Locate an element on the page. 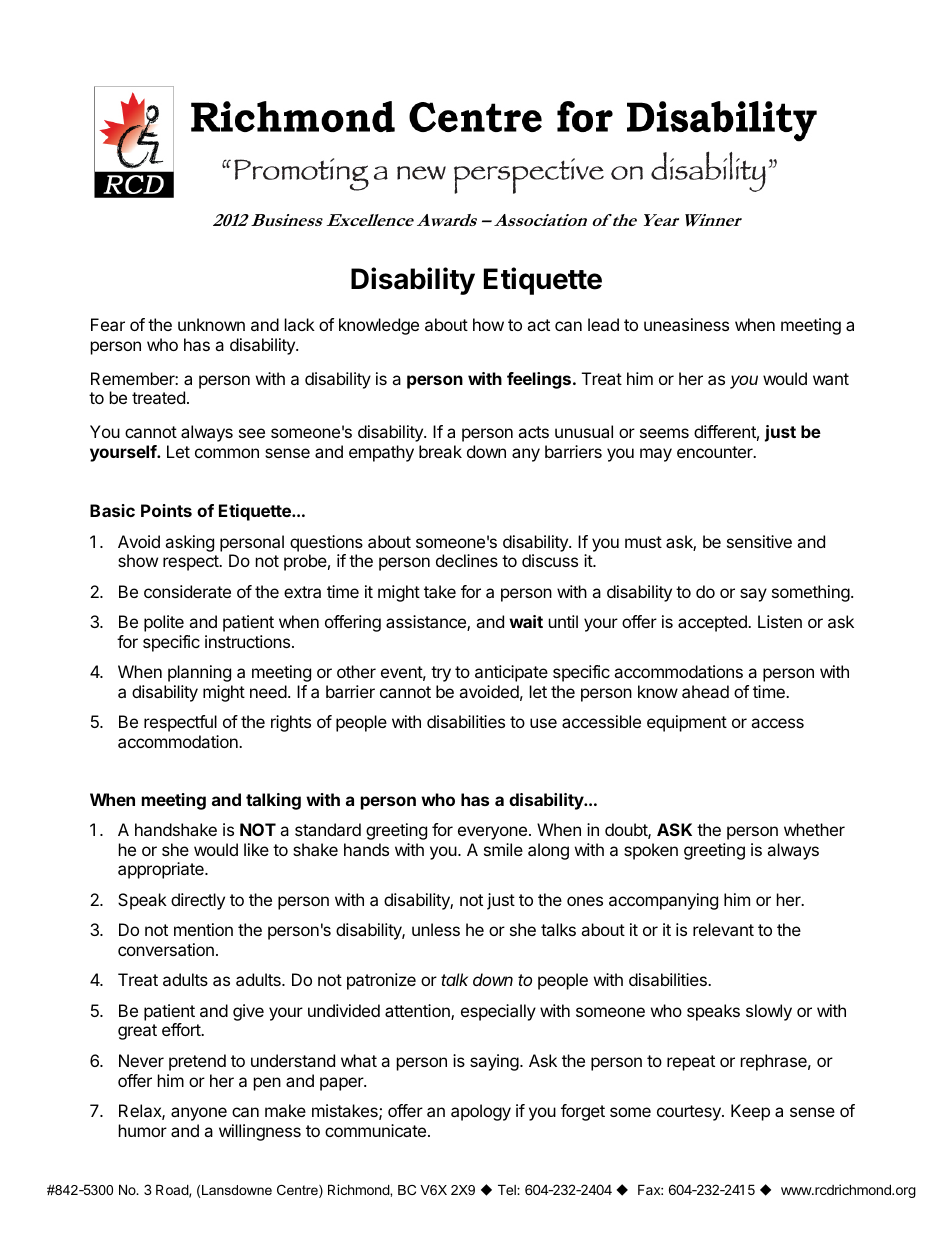  Fear is located at coordinates (108, 324).
